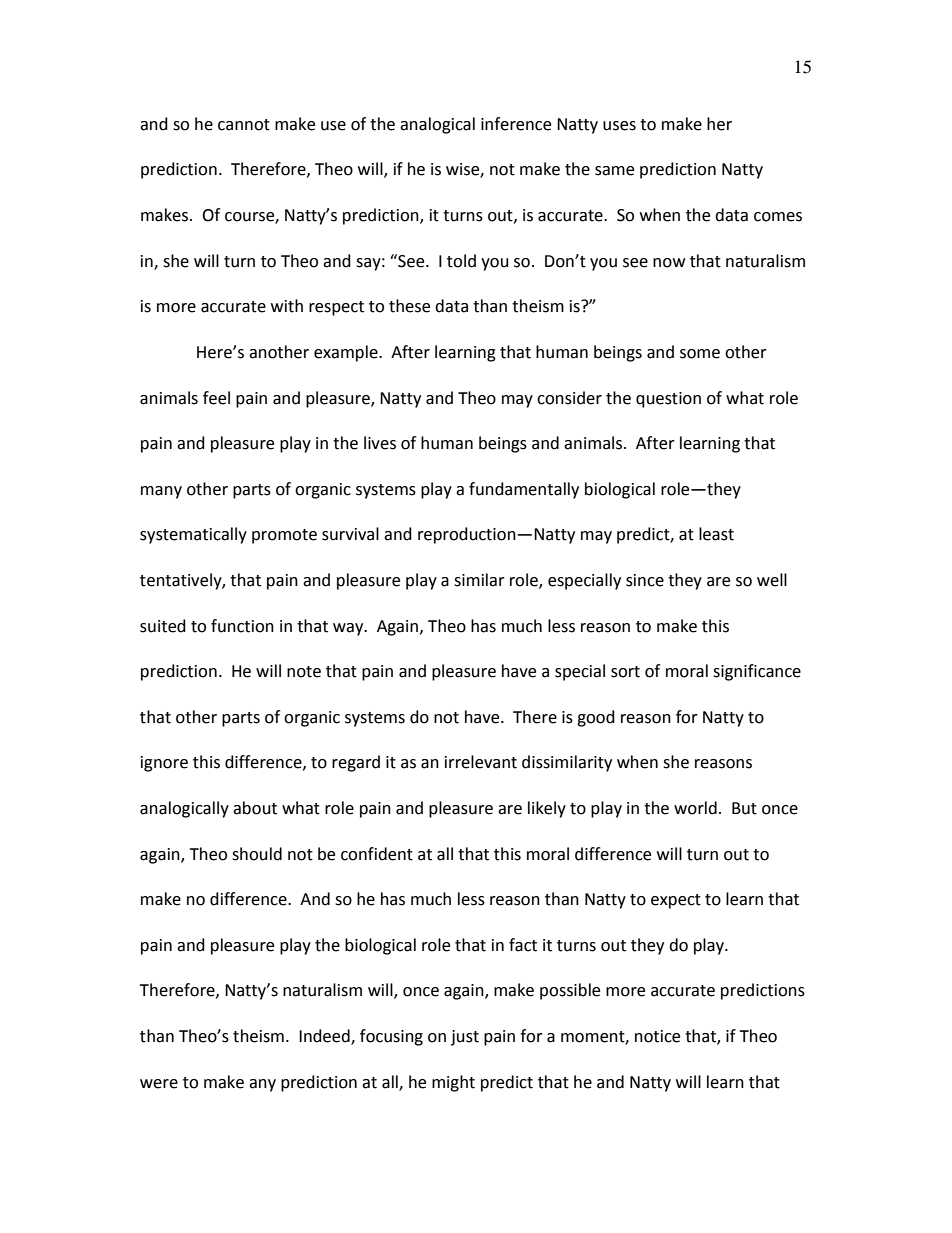 This page has height=1233, width=952. Describe the element at coordinates (657, 1036) in the page. I see `notice` at that location.
